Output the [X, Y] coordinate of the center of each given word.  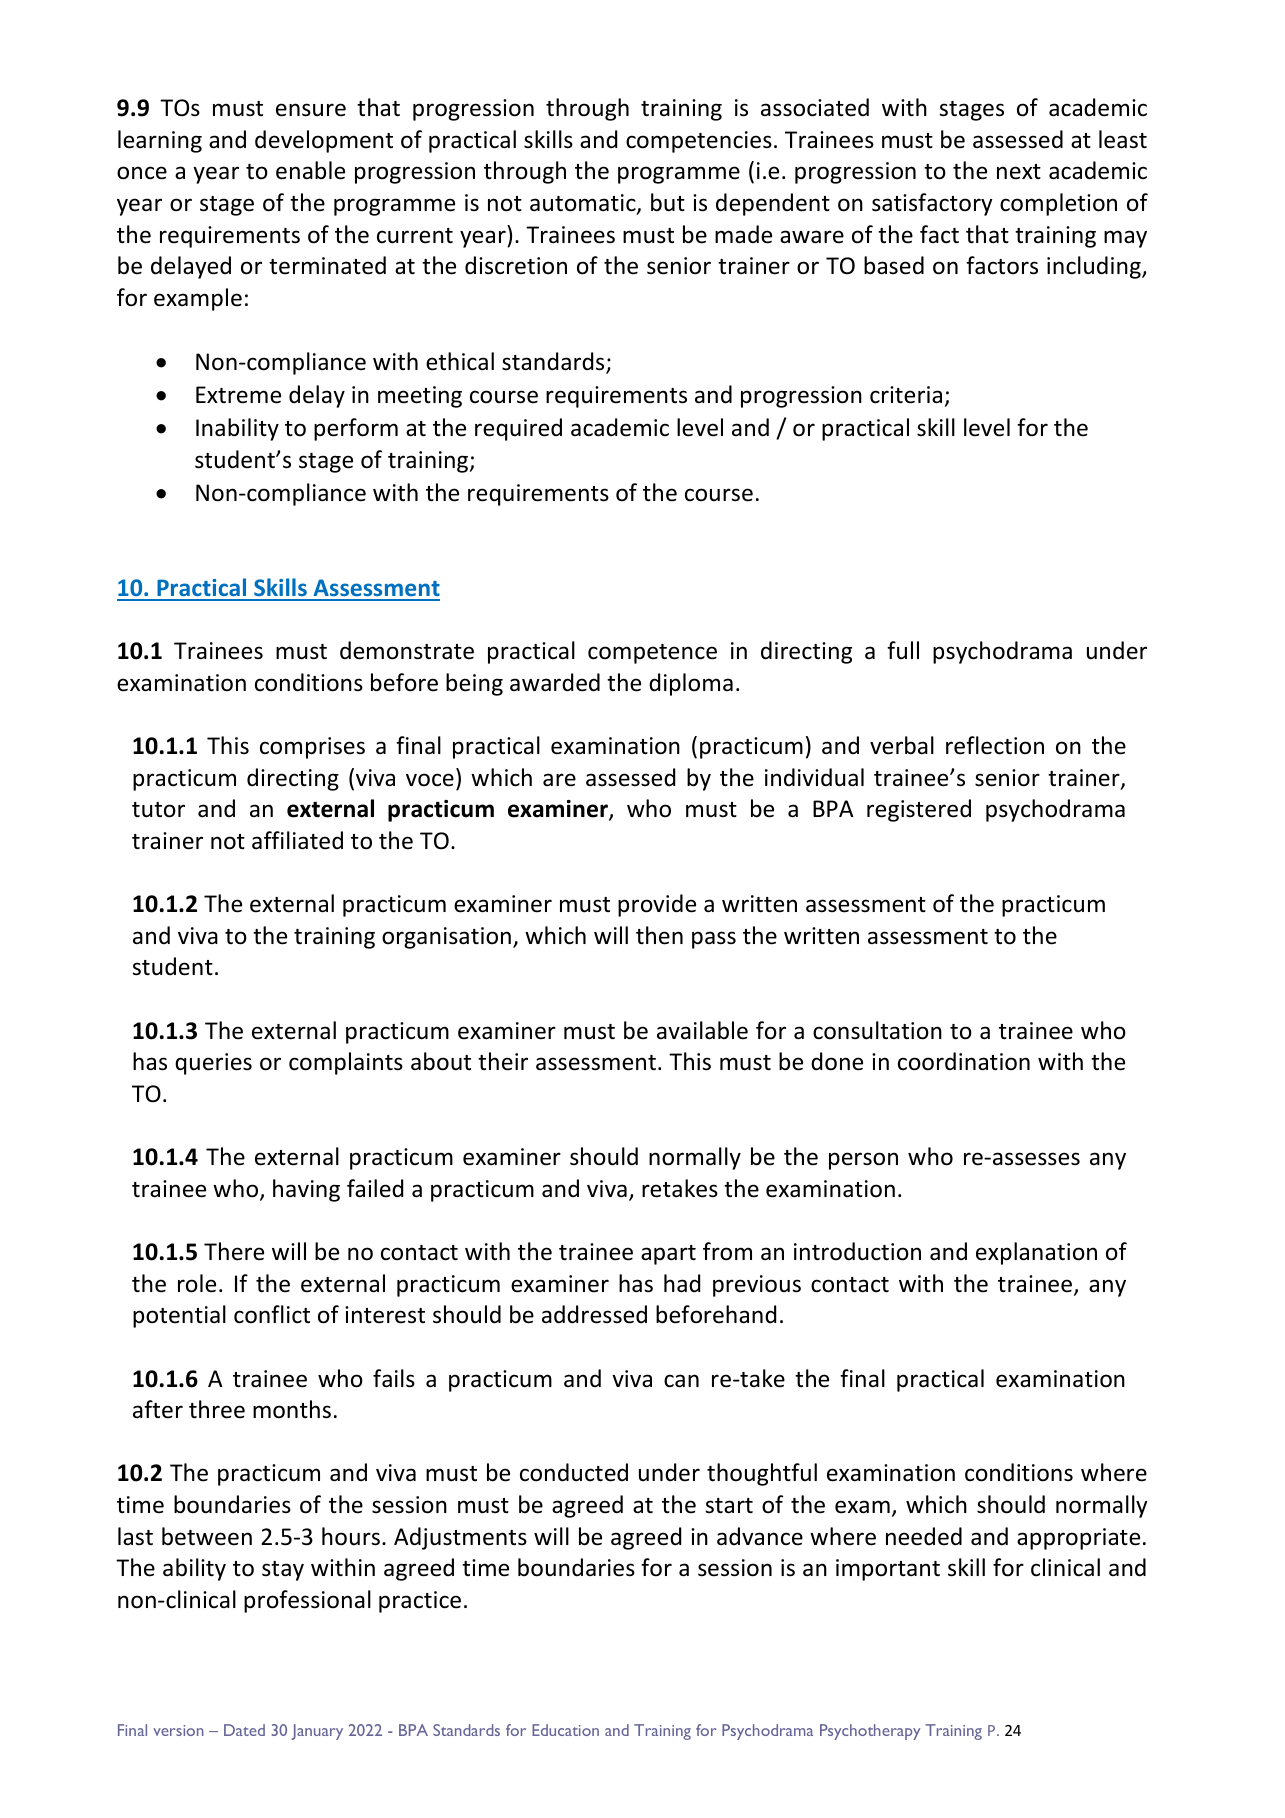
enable [310, 170]
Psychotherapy [870, 1732]
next [1019, 172]
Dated [244, 1730]
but [668, 202]
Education [565, 1730]
